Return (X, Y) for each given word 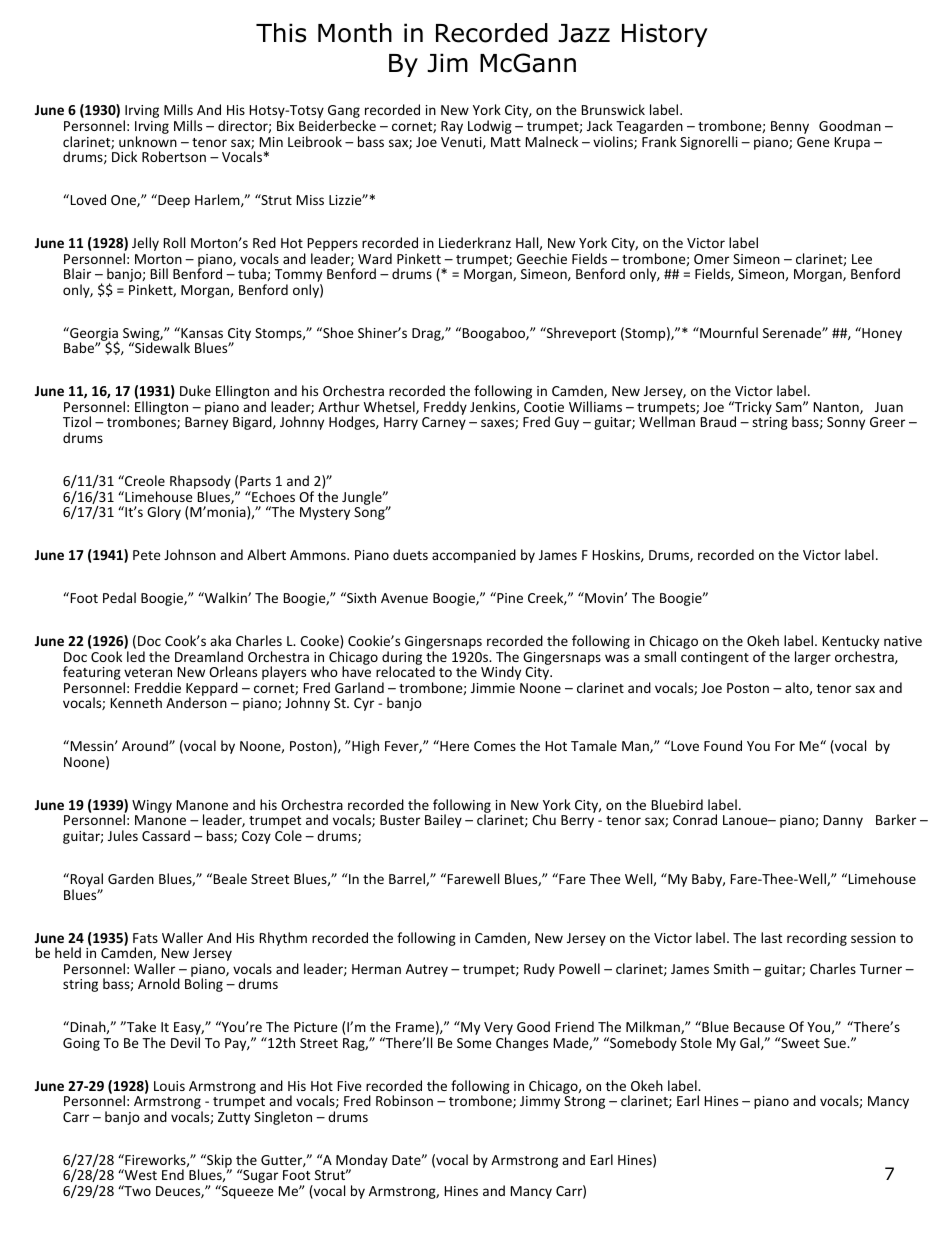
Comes (495, 746)
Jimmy (540, 1102)
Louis (169, 1086)
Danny (843, 821)
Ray (452, 127)
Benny (790, 127)
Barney (206, 423)
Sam (790, 407)
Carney (444, 423)
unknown (148, 141)
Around (146, 745)
